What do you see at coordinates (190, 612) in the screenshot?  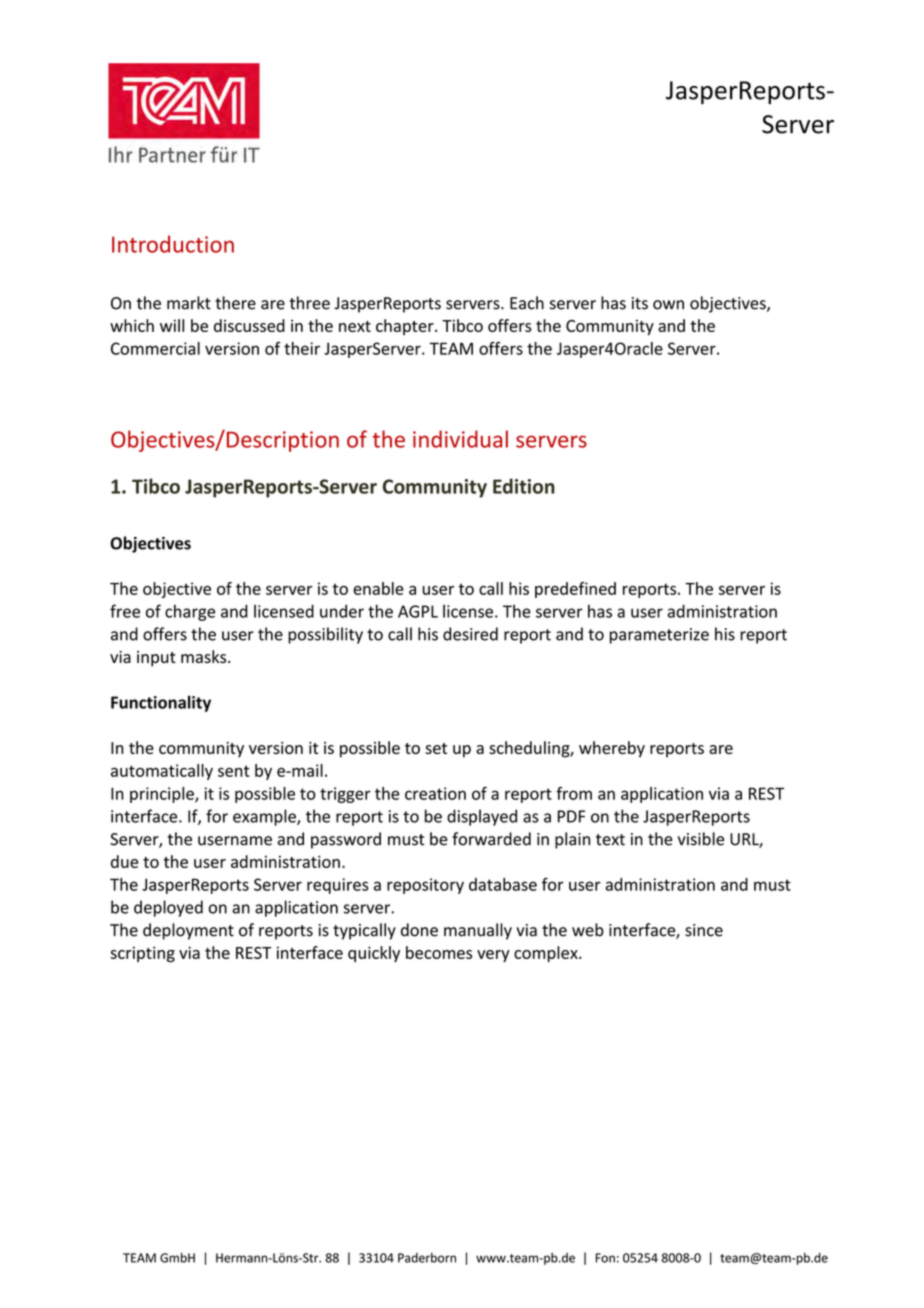 I see `charge` at bounding box center [190, 612].
